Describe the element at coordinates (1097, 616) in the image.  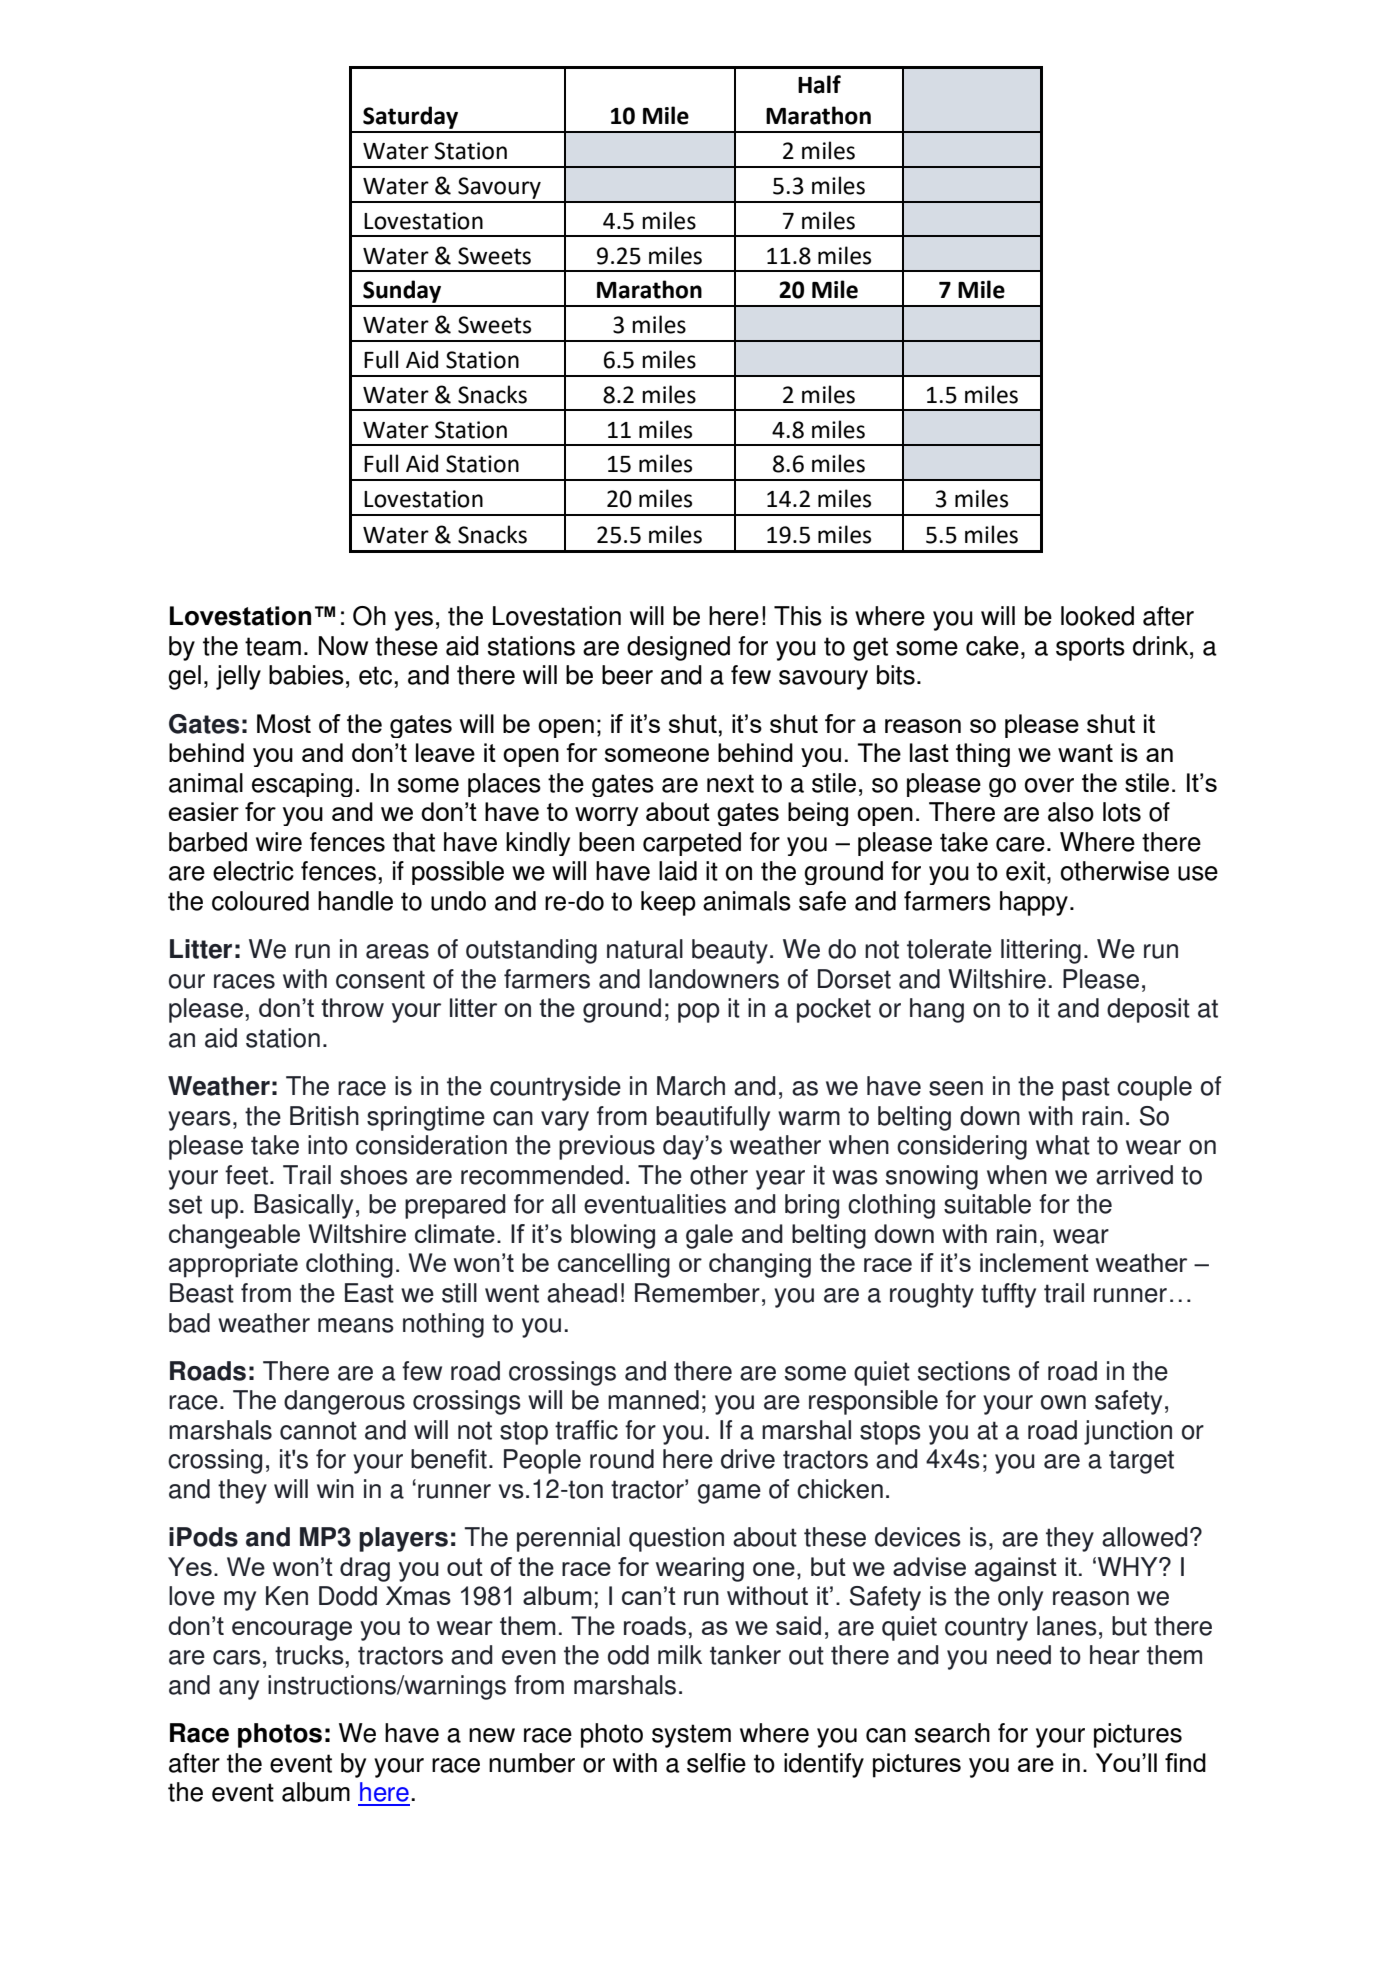
I see `looked` at that location.
